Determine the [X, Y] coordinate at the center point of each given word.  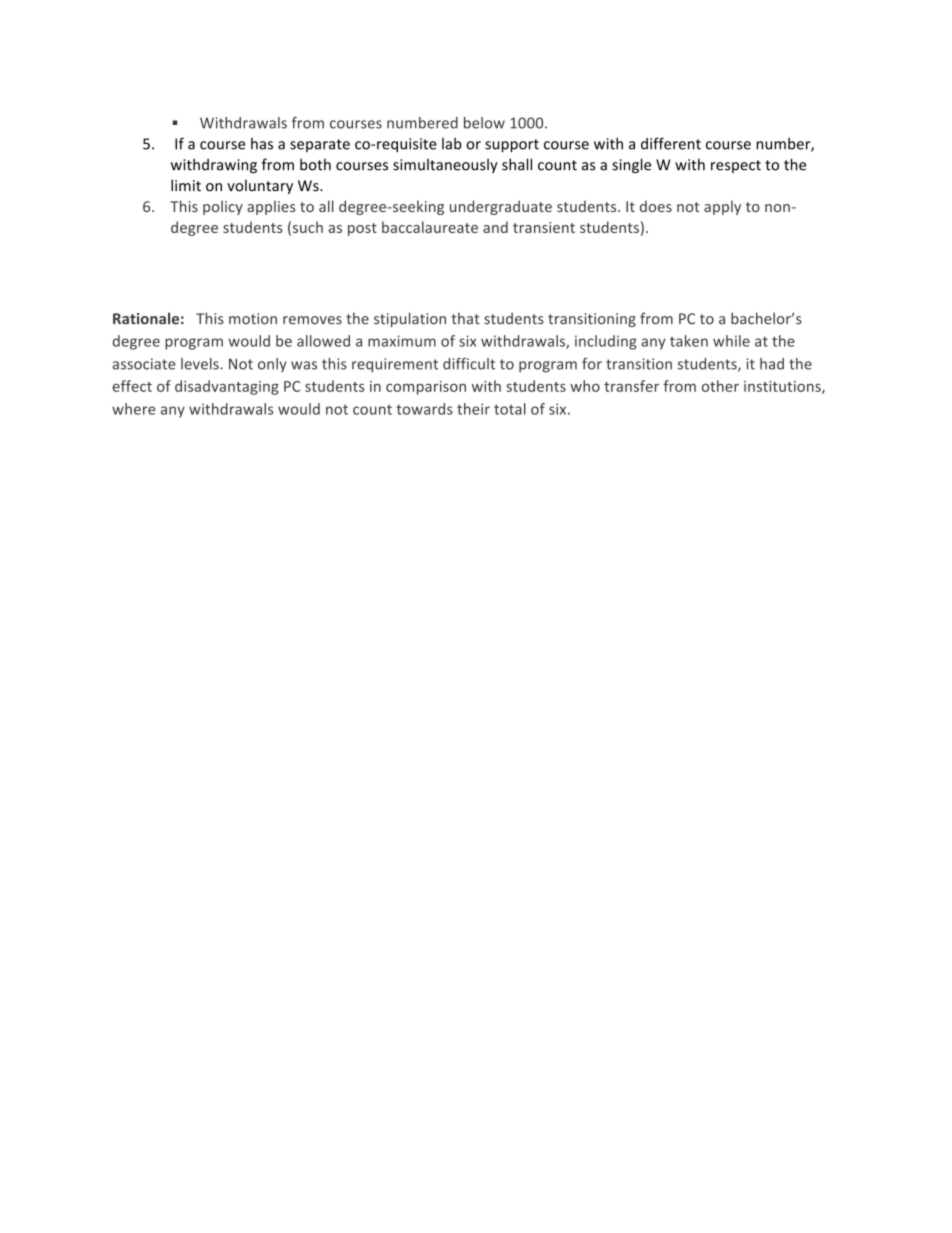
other [720, 386]
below [484, 123]
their [473, 409]
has [262, 144]
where [133, 409]
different [671, 143]
